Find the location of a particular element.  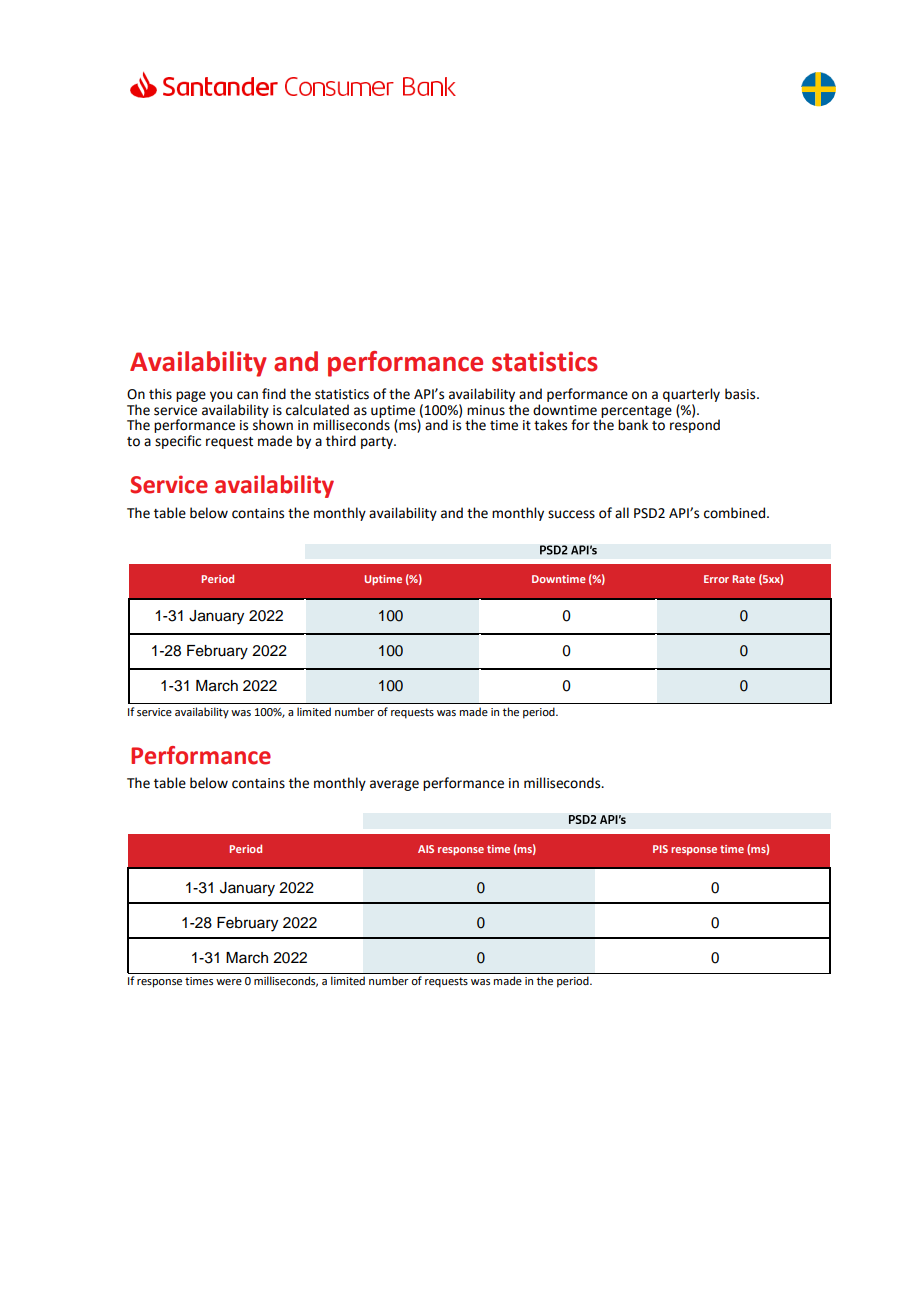

party is located at coordinates (378, 443).
